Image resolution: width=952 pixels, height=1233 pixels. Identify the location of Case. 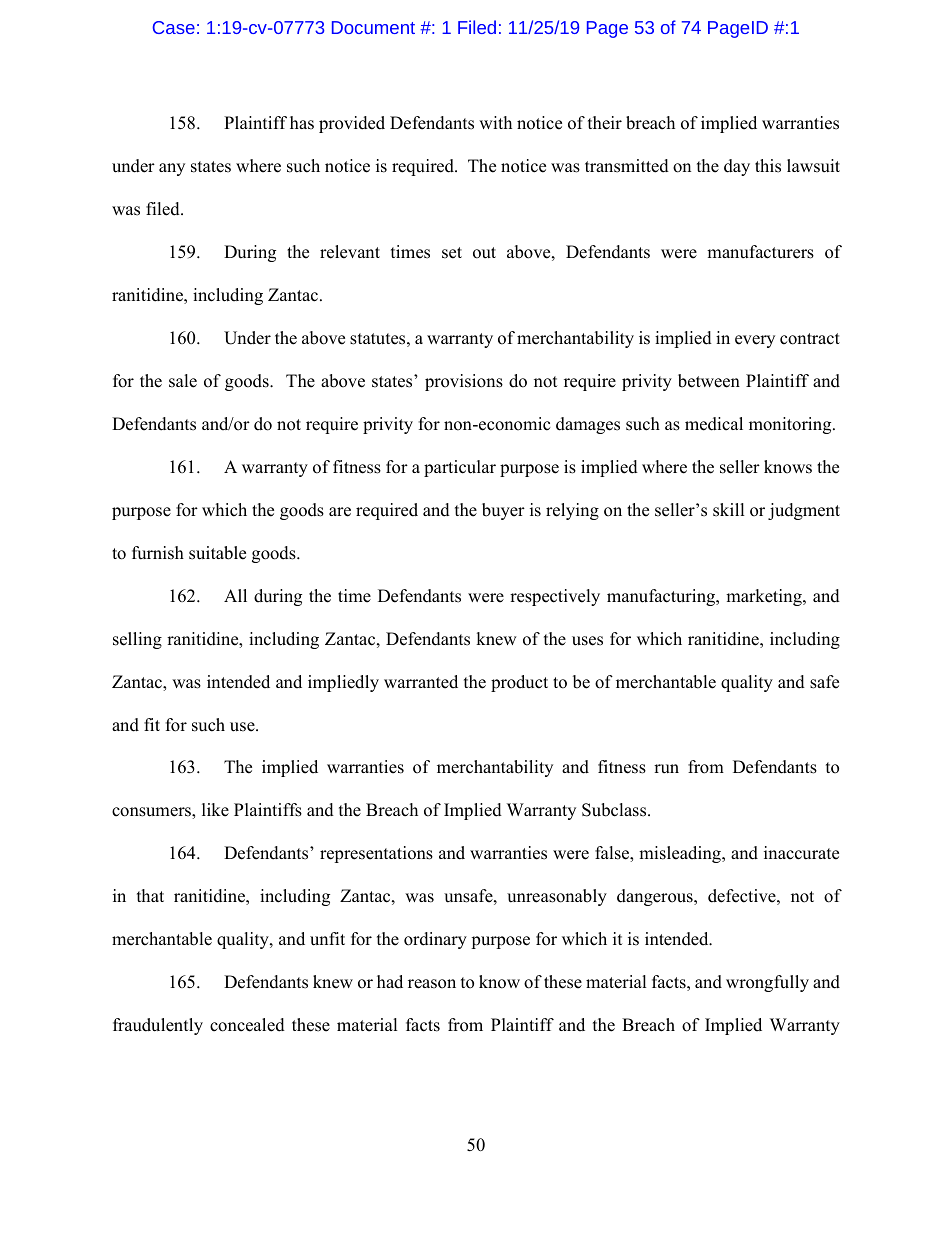
(174, 27).
